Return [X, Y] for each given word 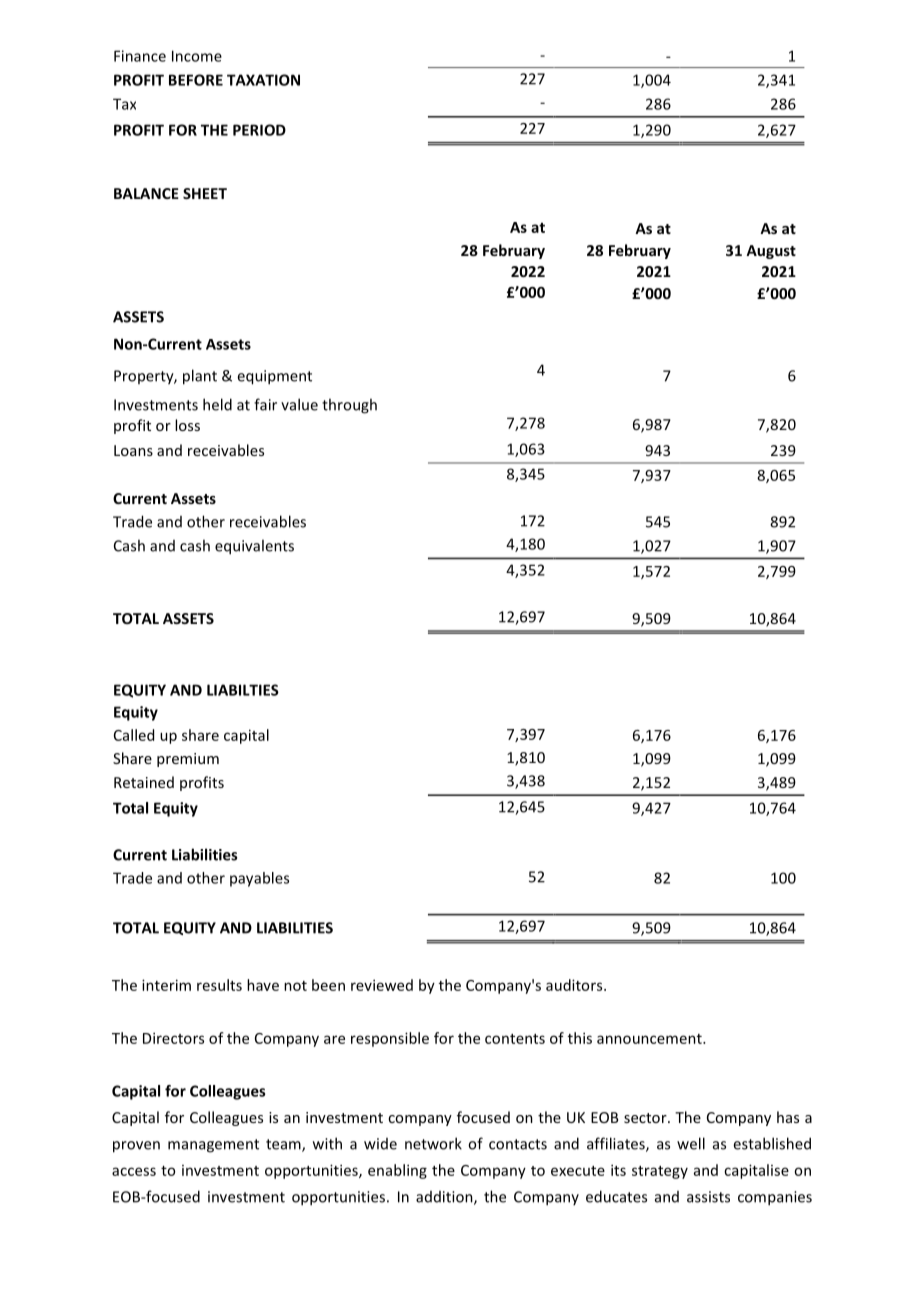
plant [200, 377]
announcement [650, 1039]
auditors [575, 985]
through [349, 406]
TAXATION [263, 80]
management [213, 1146]
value [299, 404]
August [771, 252]
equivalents [254, 547]
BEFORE [196, 80]
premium [188, 760]
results [219, 985]
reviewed [382, 985]
